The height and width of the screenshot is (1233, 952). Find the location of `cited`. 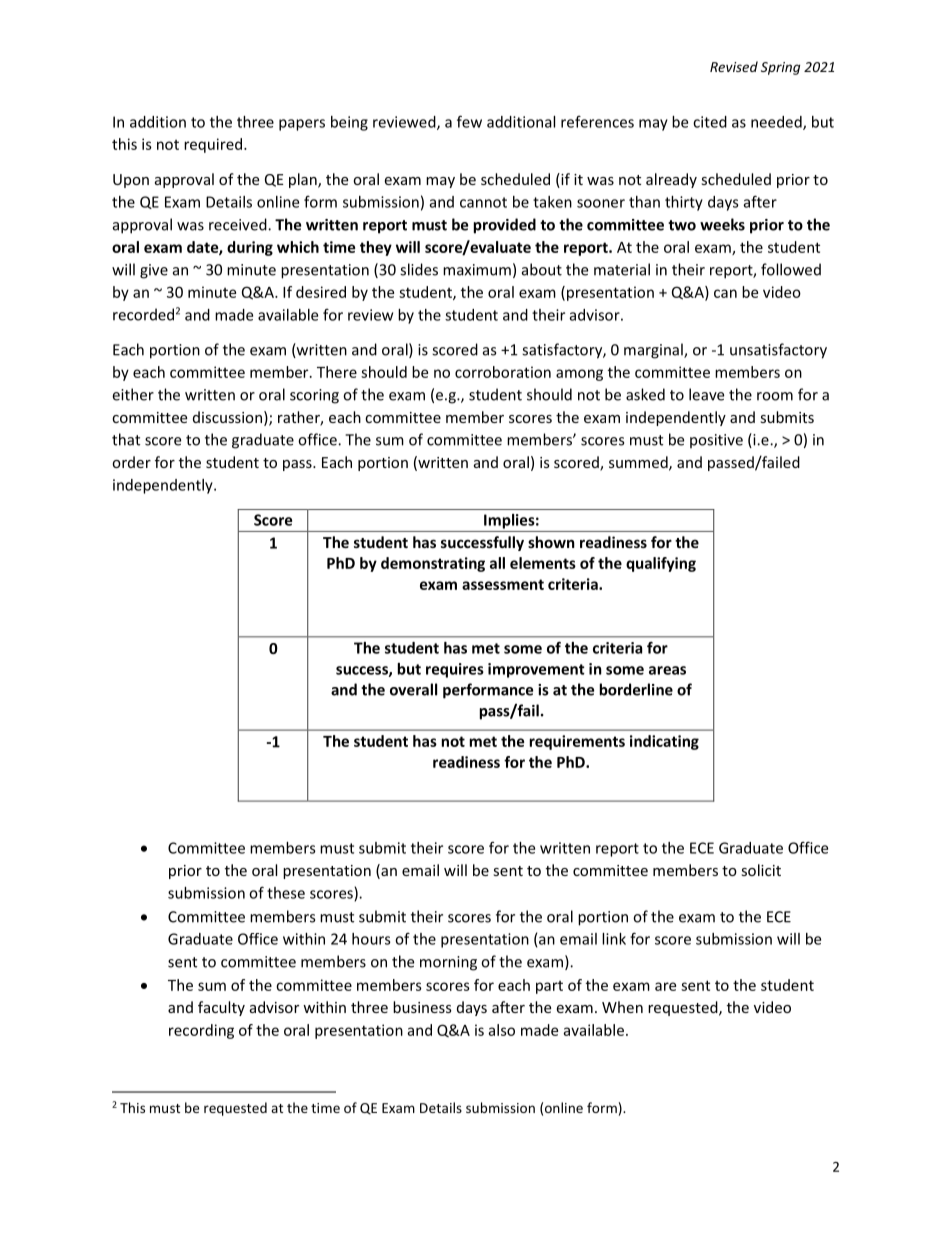

cited is located at coordinates (710, 122).
